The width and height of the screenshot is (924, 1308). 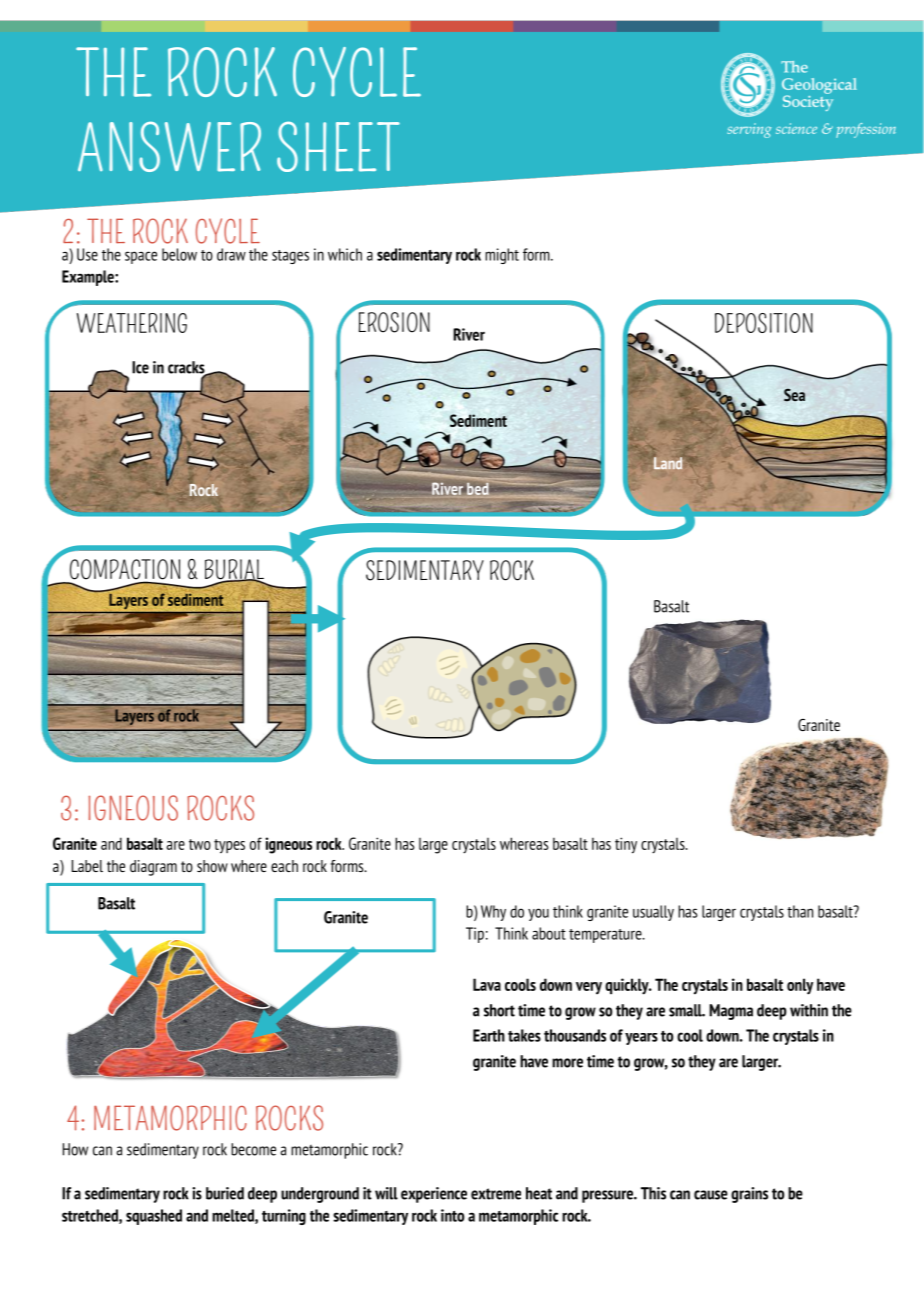 I want to click on ANSWER, so click(x=169, y=146).
